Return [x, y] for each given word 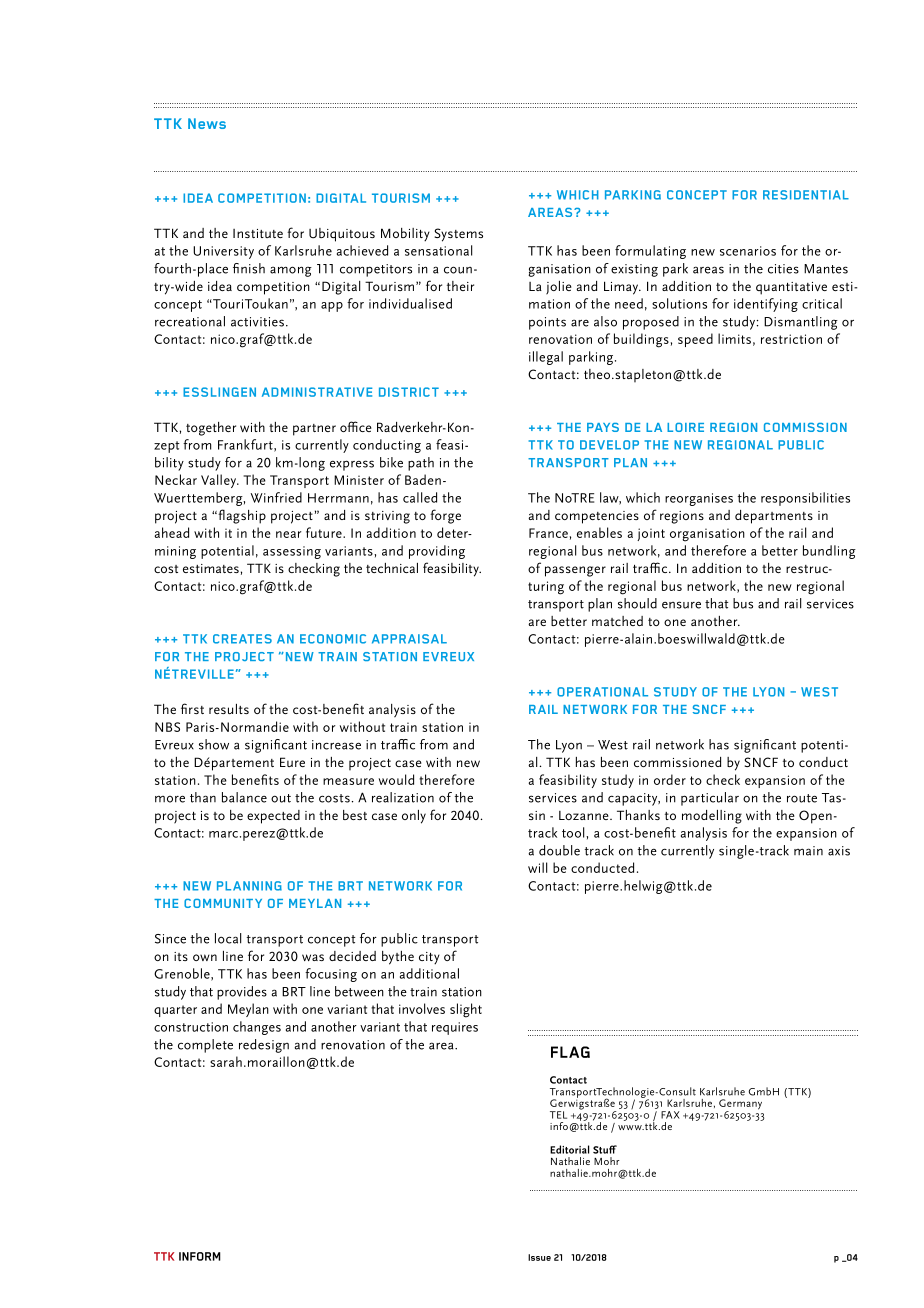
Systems [458, 235]
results [229, 709]
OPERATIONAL [602, 692]
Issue [539, 1257]
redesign [264, 1046]
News [207, 123]
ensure [681, 605]
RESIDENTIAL [806, 195]
